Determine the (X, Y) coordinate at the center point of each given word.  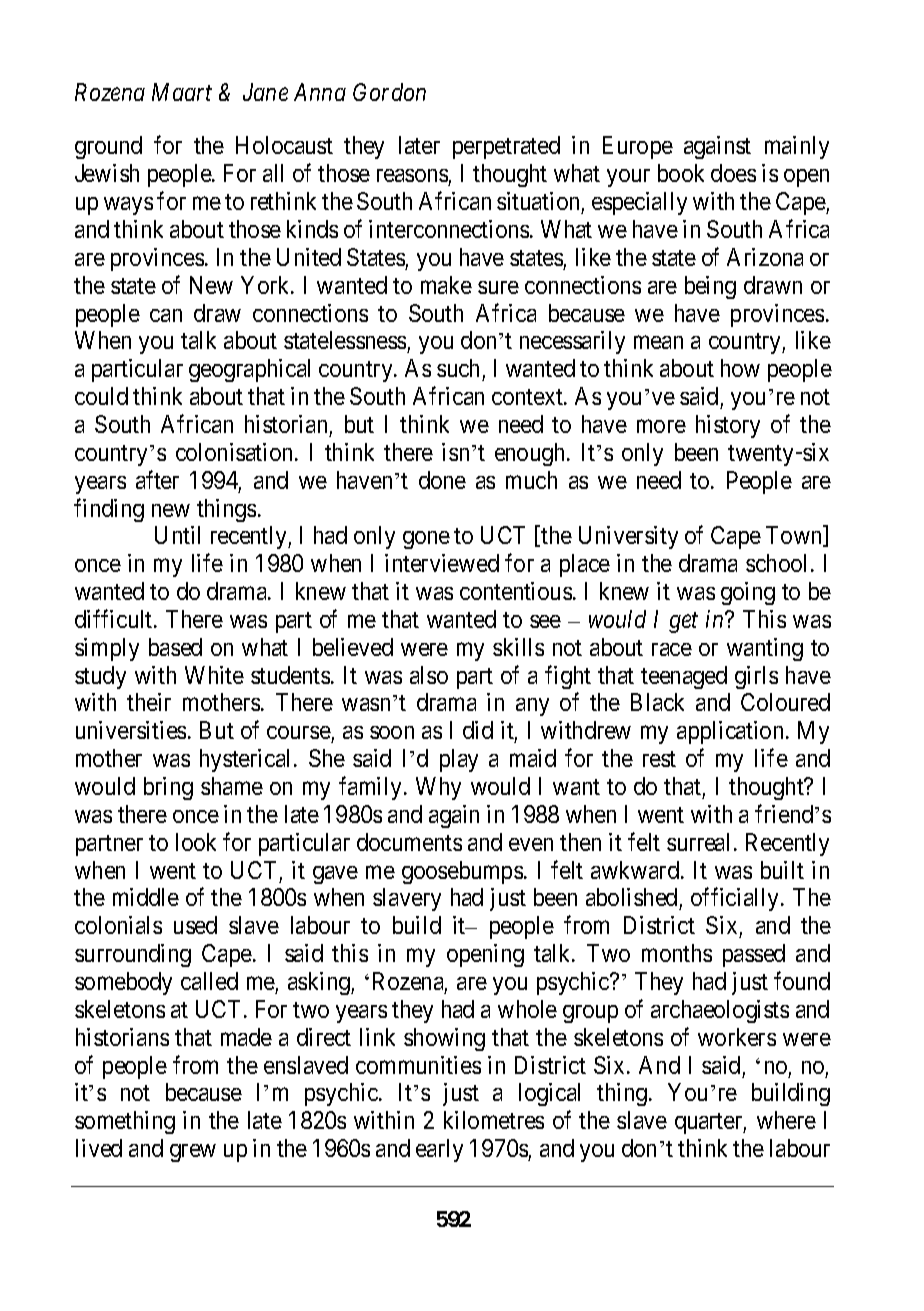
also (429, 675)
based (175, 647)
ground (108, 147)
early (439, 1150)
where (786, 1120)
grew (193, 1153)
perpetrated (506, 147)
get (683, 623)
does (733, 173)
